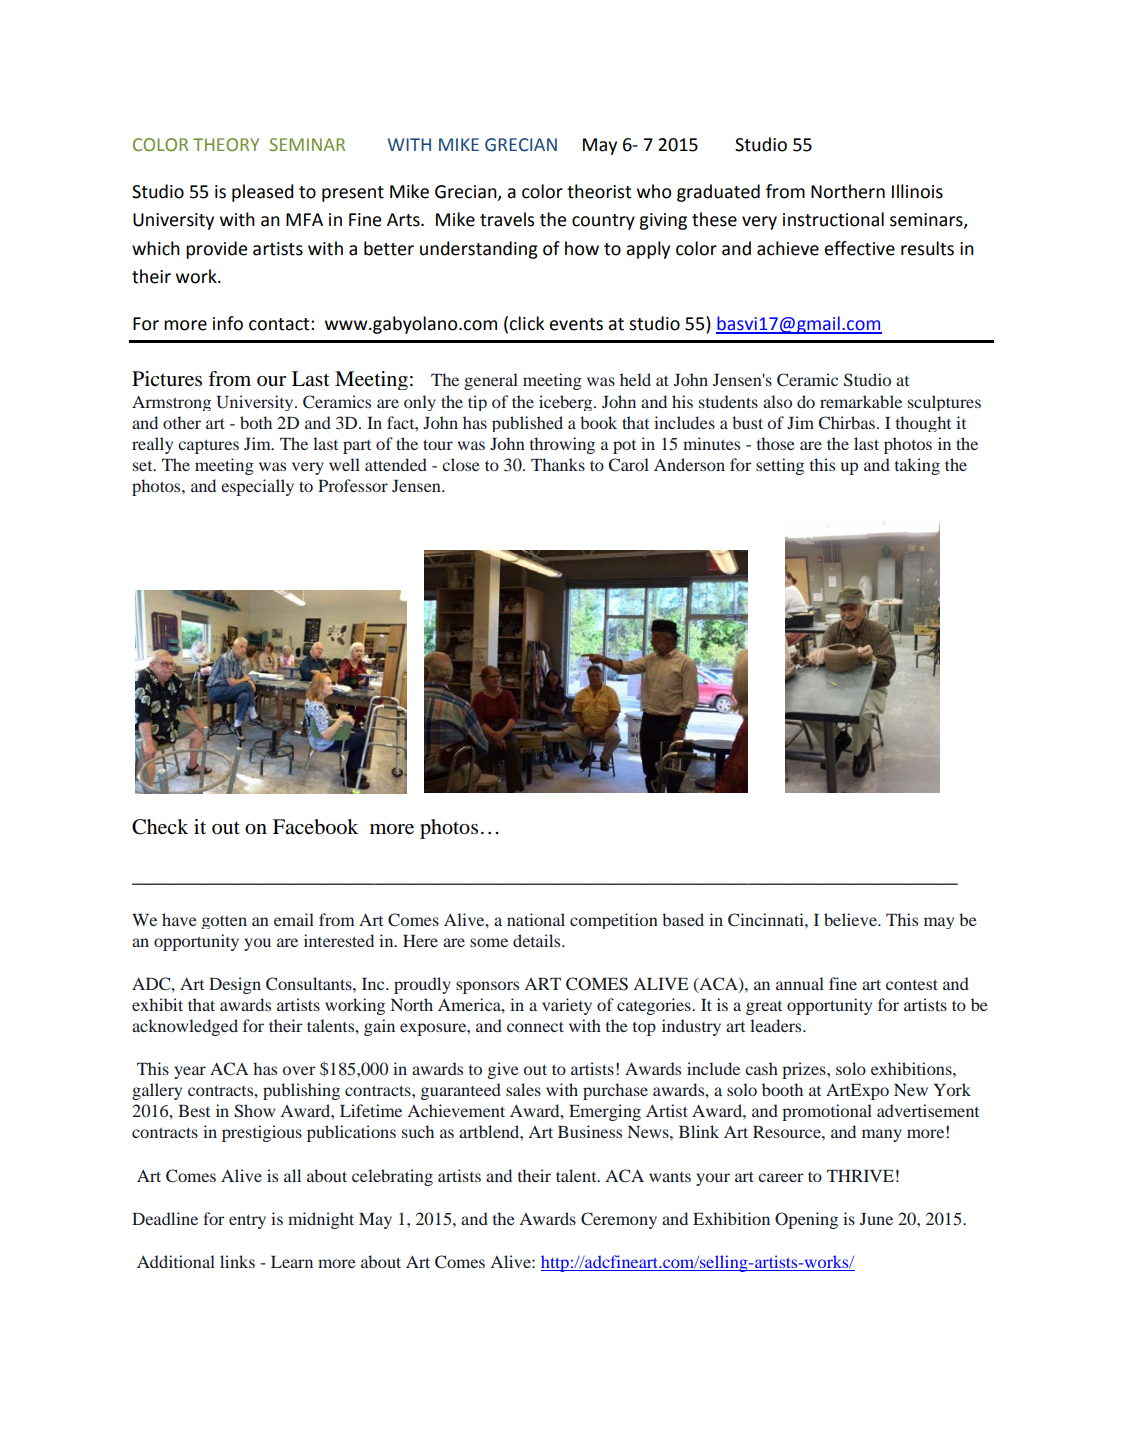 The height and width of the image is (1453, 1123). Describe the element at coordinates (160, 827) in the image. I see `Check` at that location.
